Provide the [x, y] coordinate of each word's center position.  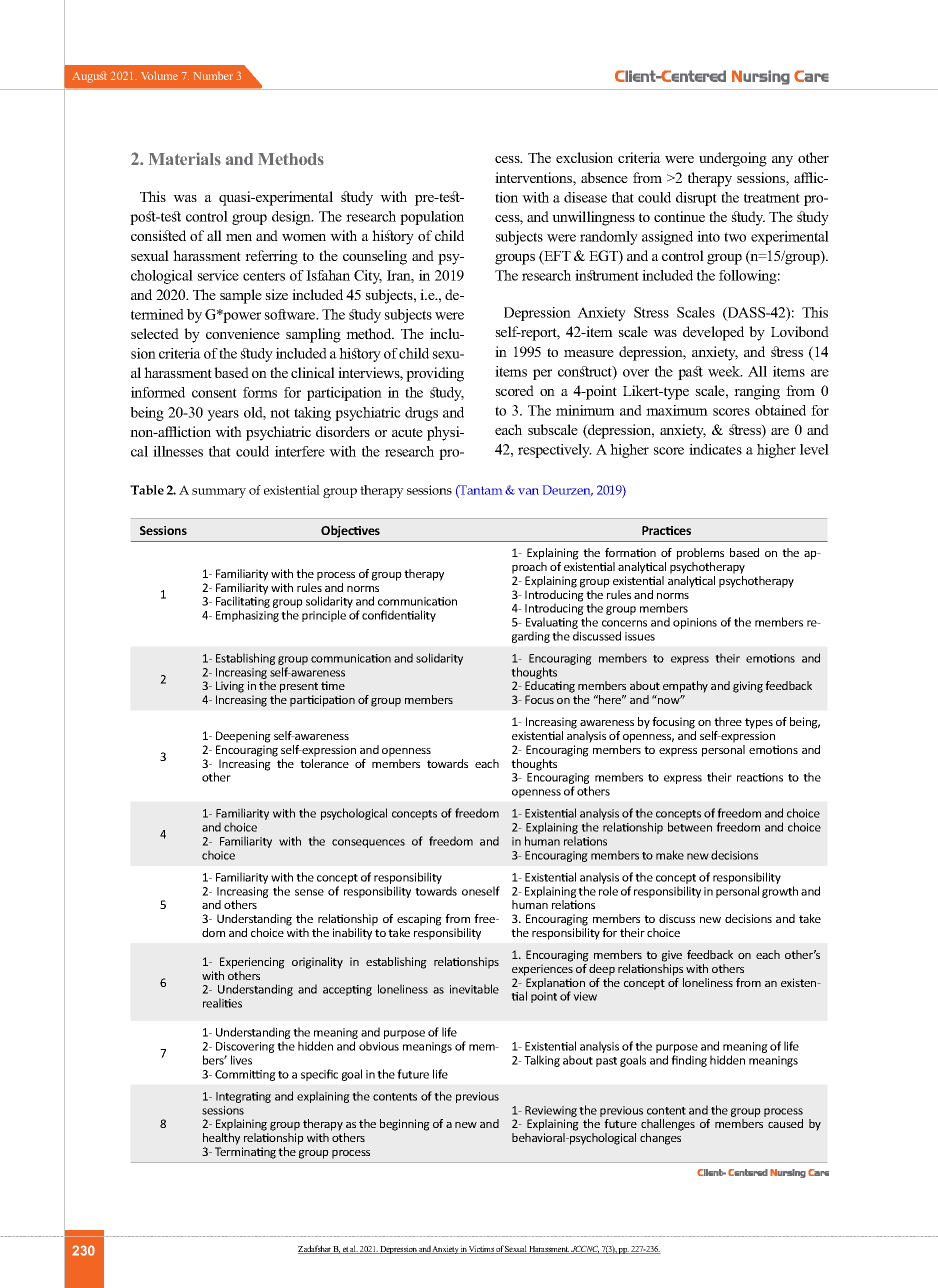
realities [222, 1003]
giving [748, 687]
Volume [159, 75]
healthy [221, 1139]
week [725, 371]
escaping [419, 920]
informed [158, 392]
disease [585, 197]
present [299, 687]
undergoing [733, 159]
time [333, 685]
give [672, 956]
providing [435, 374]
